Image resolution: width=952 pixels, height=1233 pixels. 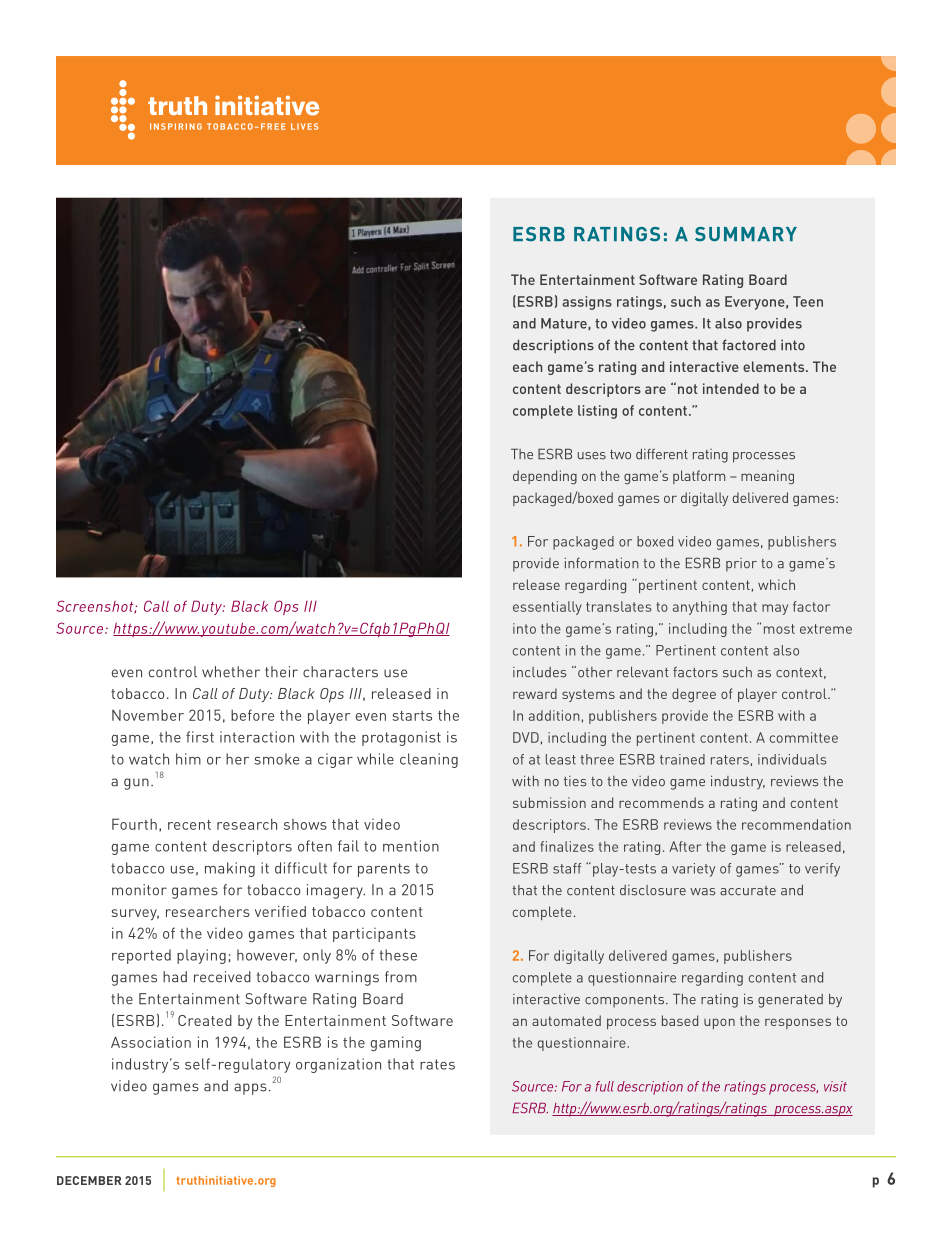 What do you see at coordinates (748, 891) in the screenshot?
I see `accurate` at bounding box center [748, 891].
